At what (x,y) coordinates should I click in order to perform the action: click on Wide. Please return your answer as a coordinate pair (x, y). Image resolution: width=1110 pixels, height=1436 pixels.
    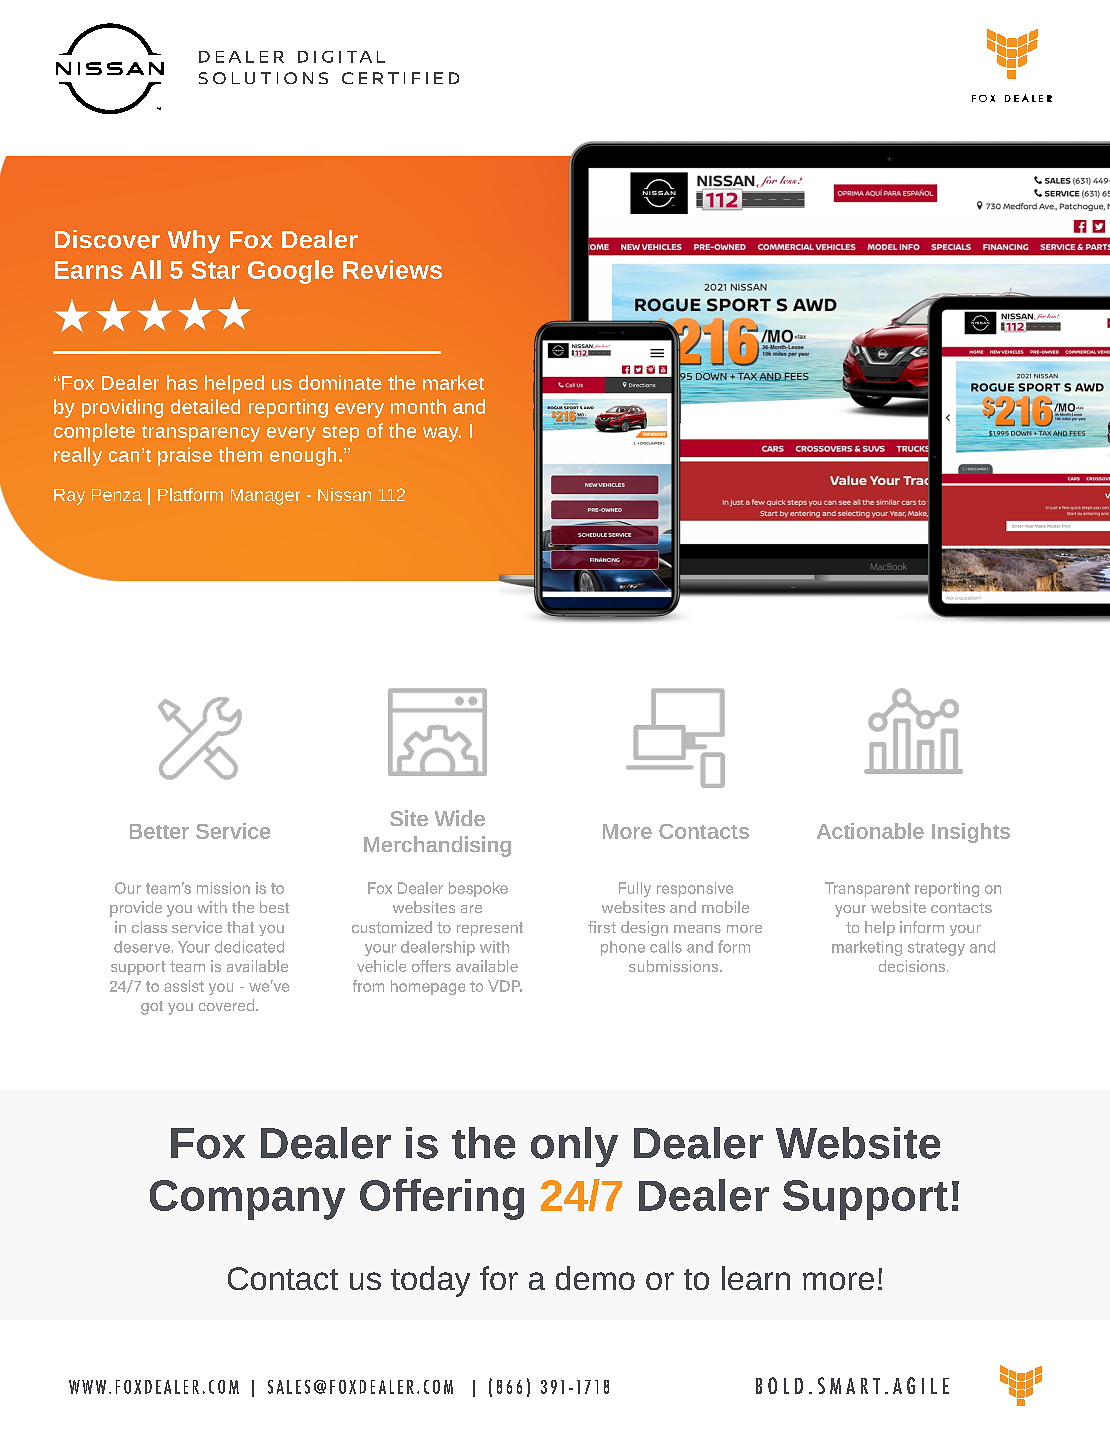
    Looking at the image, I should click on (460, 818).
